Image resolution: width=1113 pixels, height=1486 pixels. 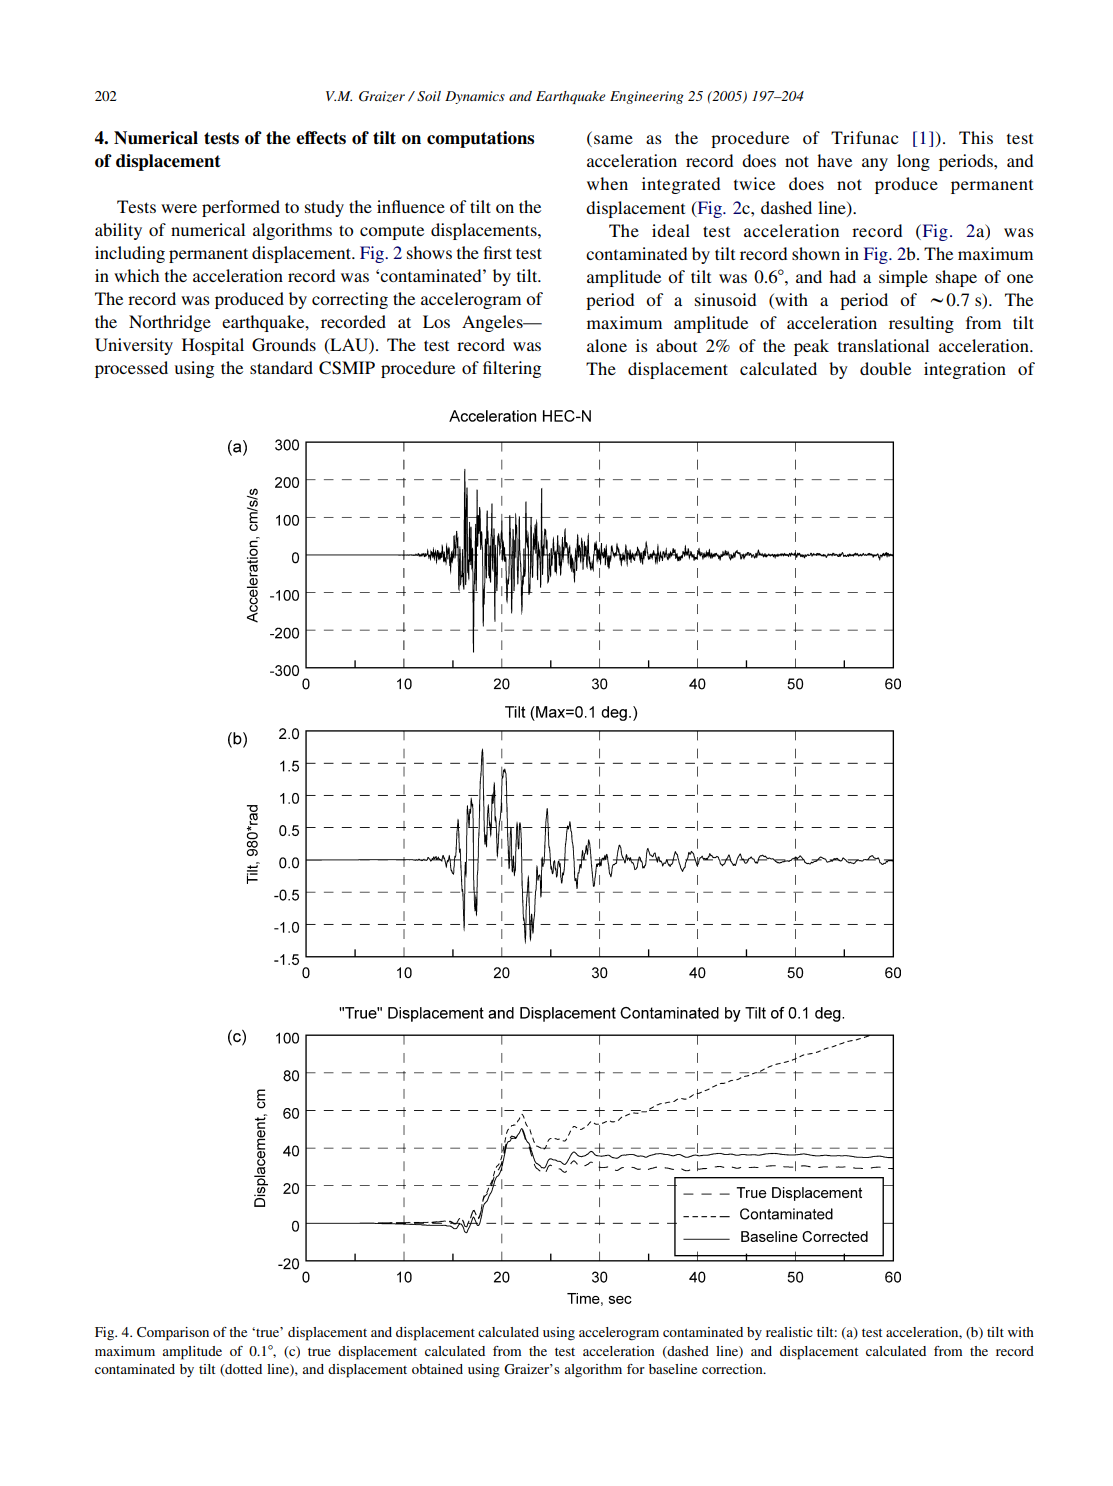 I want to click on obtained, so click(x=437, y=1369).
